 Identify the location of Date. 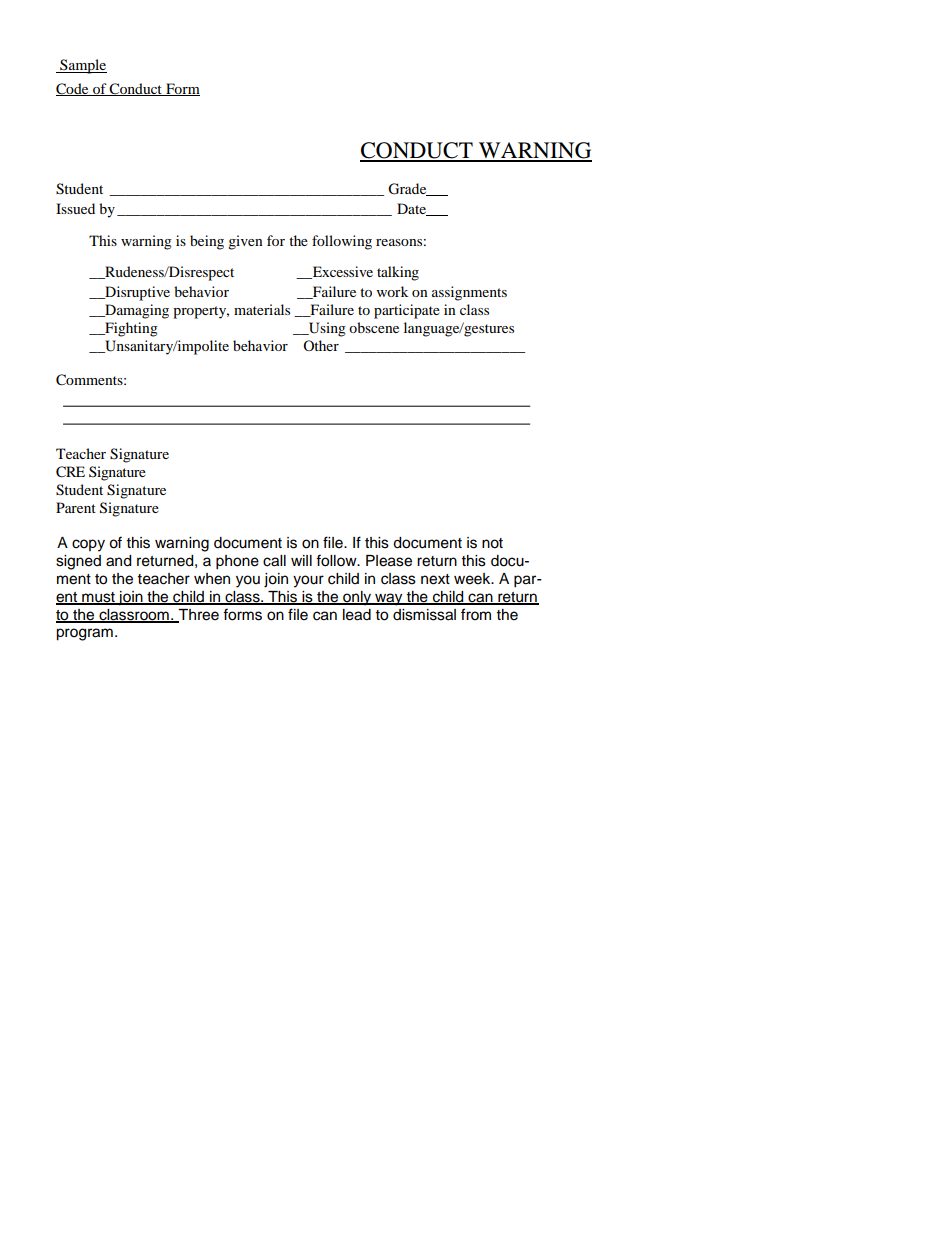
(413, 209).
